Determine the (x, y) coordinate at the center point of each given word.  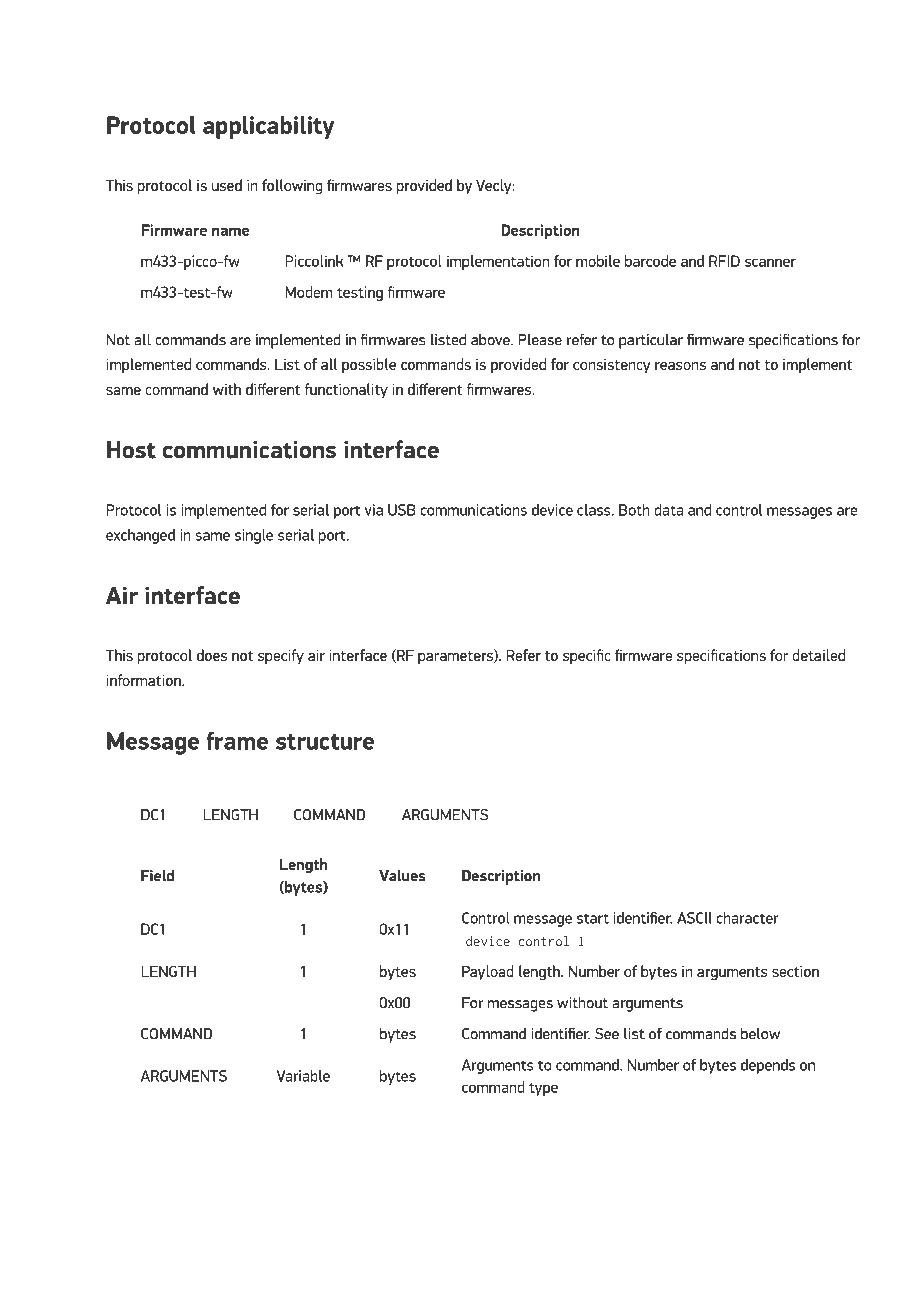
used (226, 185)
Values (402, 875)
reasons (680, 366)
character (747, 918)
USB (402, 510)
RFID (724, 261)
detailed (818, 655)
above (491, 339)
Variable (303, 1076)
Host (131, 450)
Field (157, 875)
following (292, 187)
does (212, 655)
